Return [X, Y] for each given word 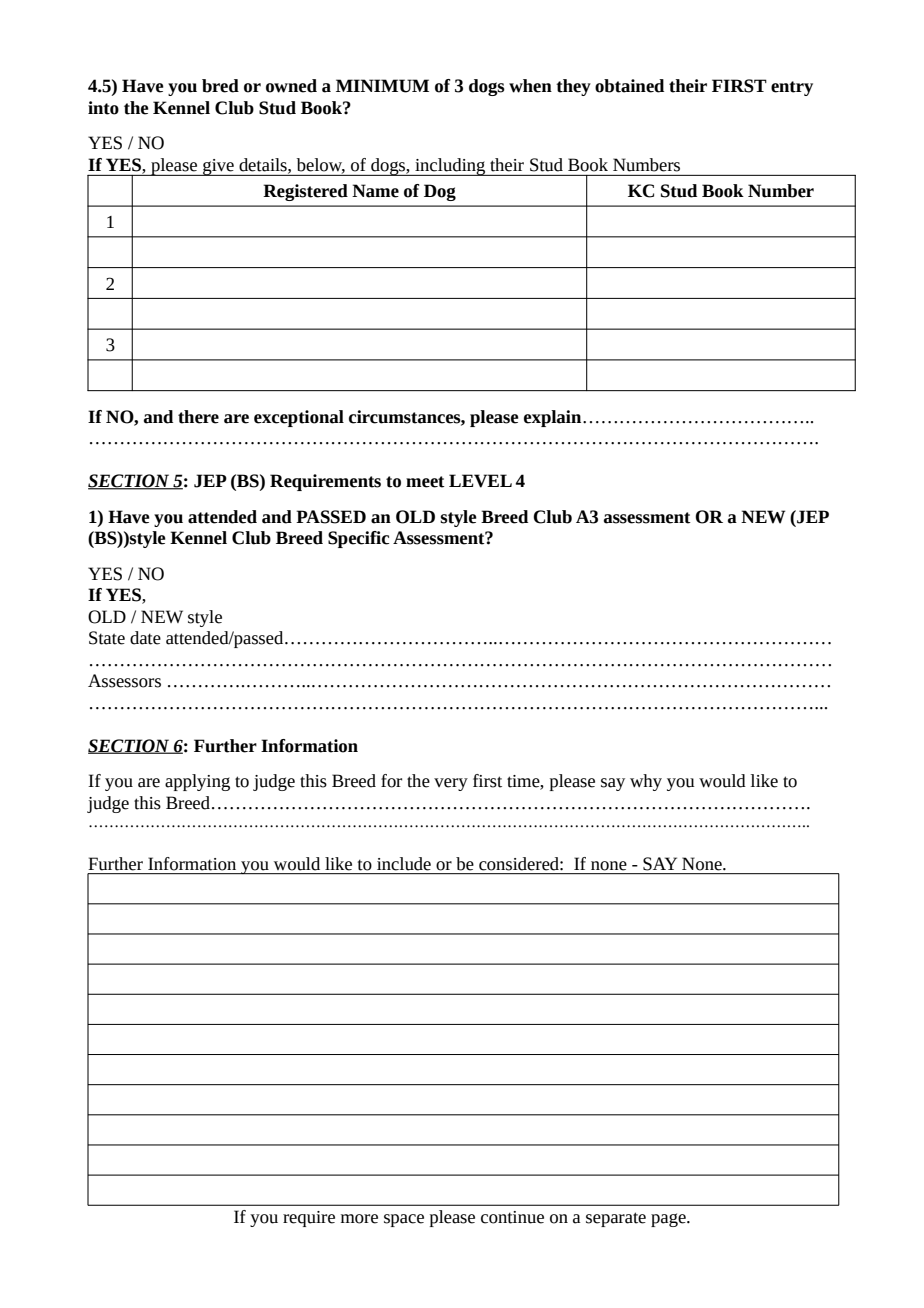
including [450, 167]
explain [554, 418]
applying [197, 782]
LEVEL [480, 481]
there [198, 417]
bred [220, 86]
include [404, 864]
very [451, 784]
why [646, 782]
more [359, 1219]
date [145, 638]
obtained [629, 86]
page [669, 1220]
